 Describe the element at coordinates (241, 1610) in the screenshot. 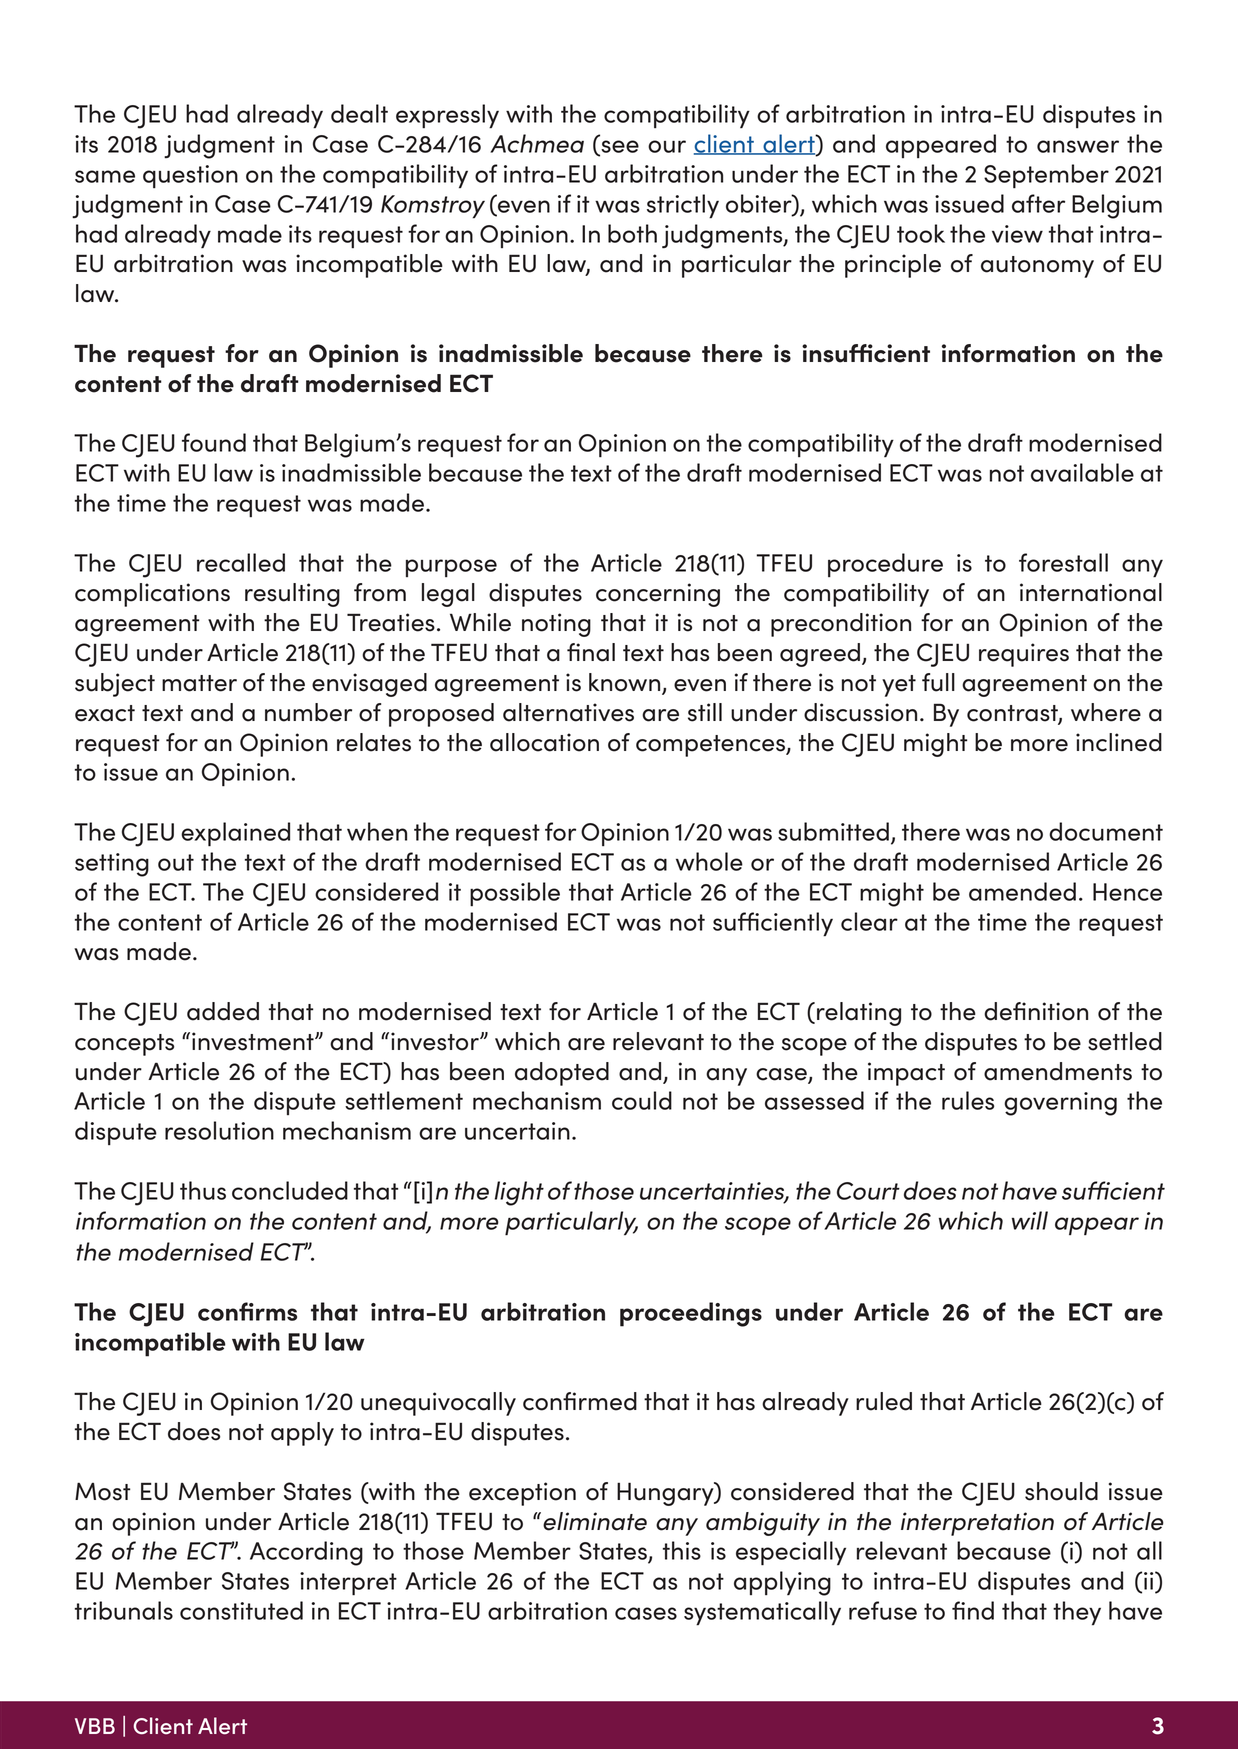

I see `constituted` at that location.
